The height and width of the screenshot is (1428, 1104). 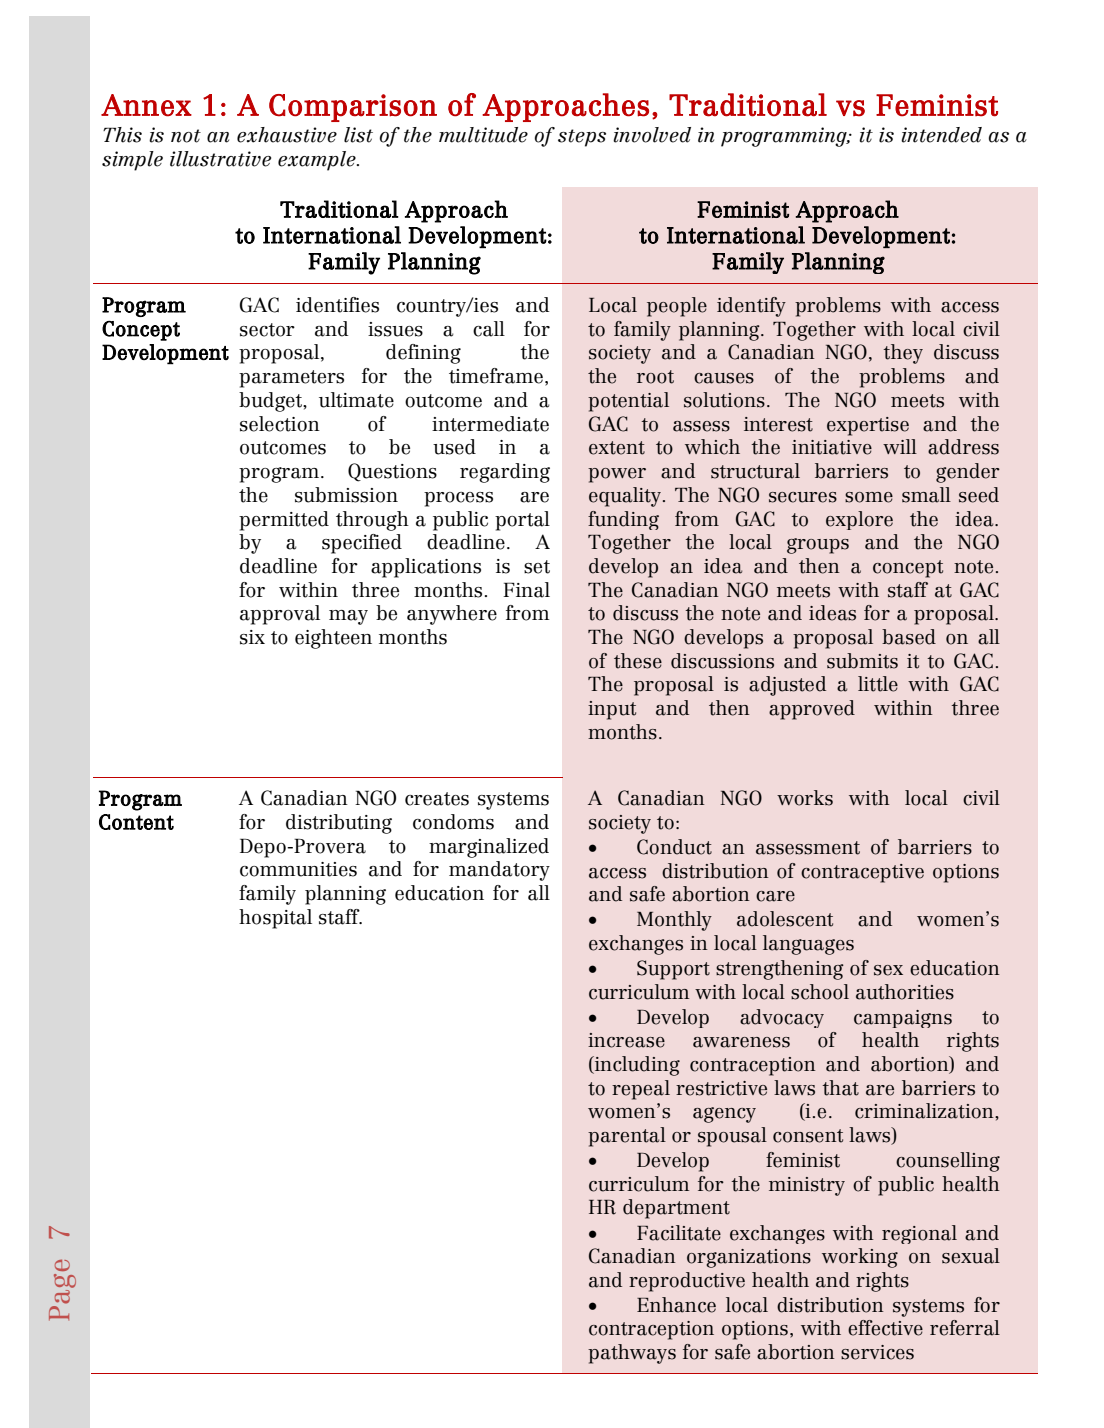 What do you see at coordinates (499, 871) in the screenshot?
I see `mandatory` at bounding box center [499, 871].
